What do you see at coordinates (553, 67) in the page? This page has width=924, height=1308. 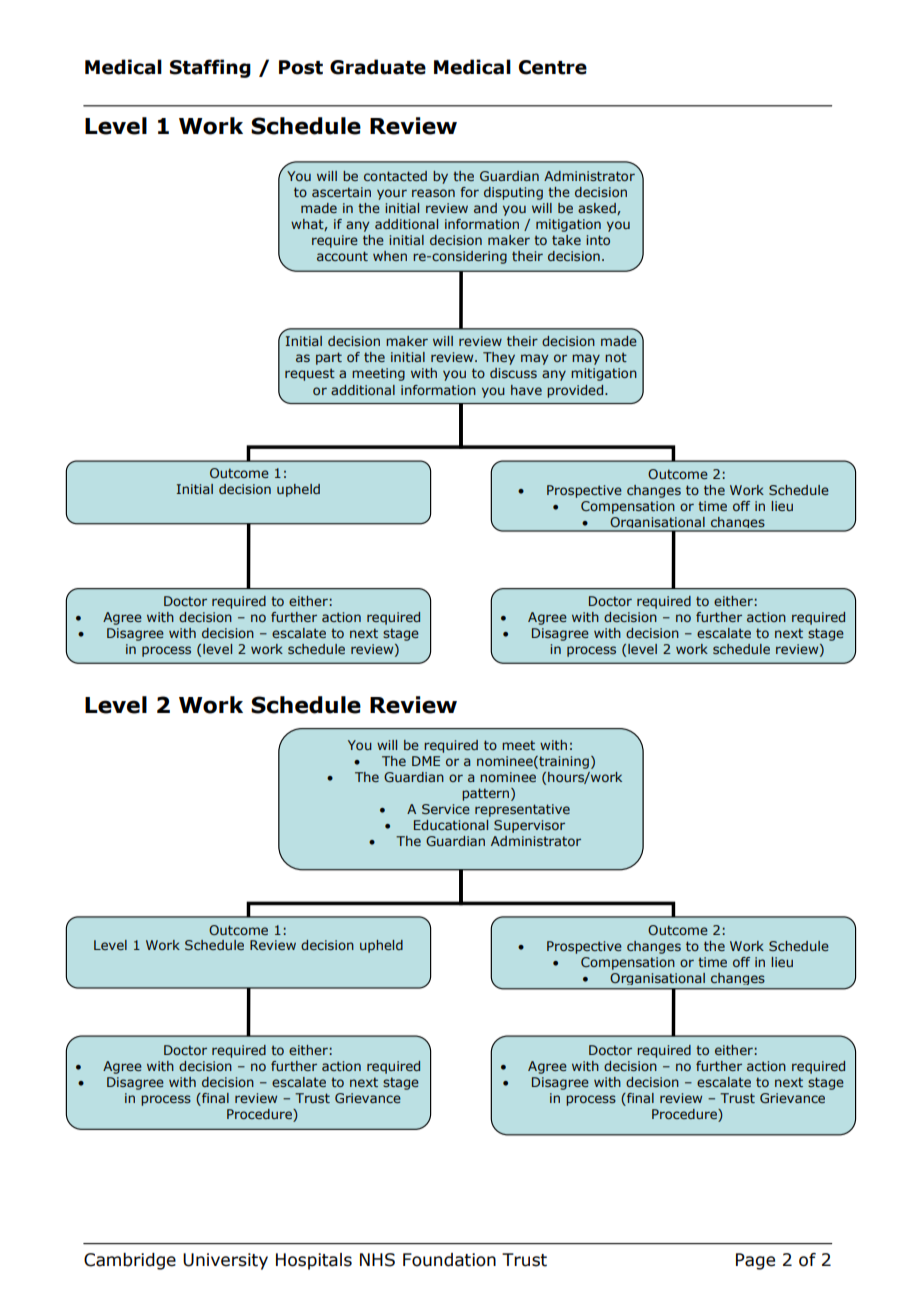 I see `Centre` at bounding box center [553, 67].
